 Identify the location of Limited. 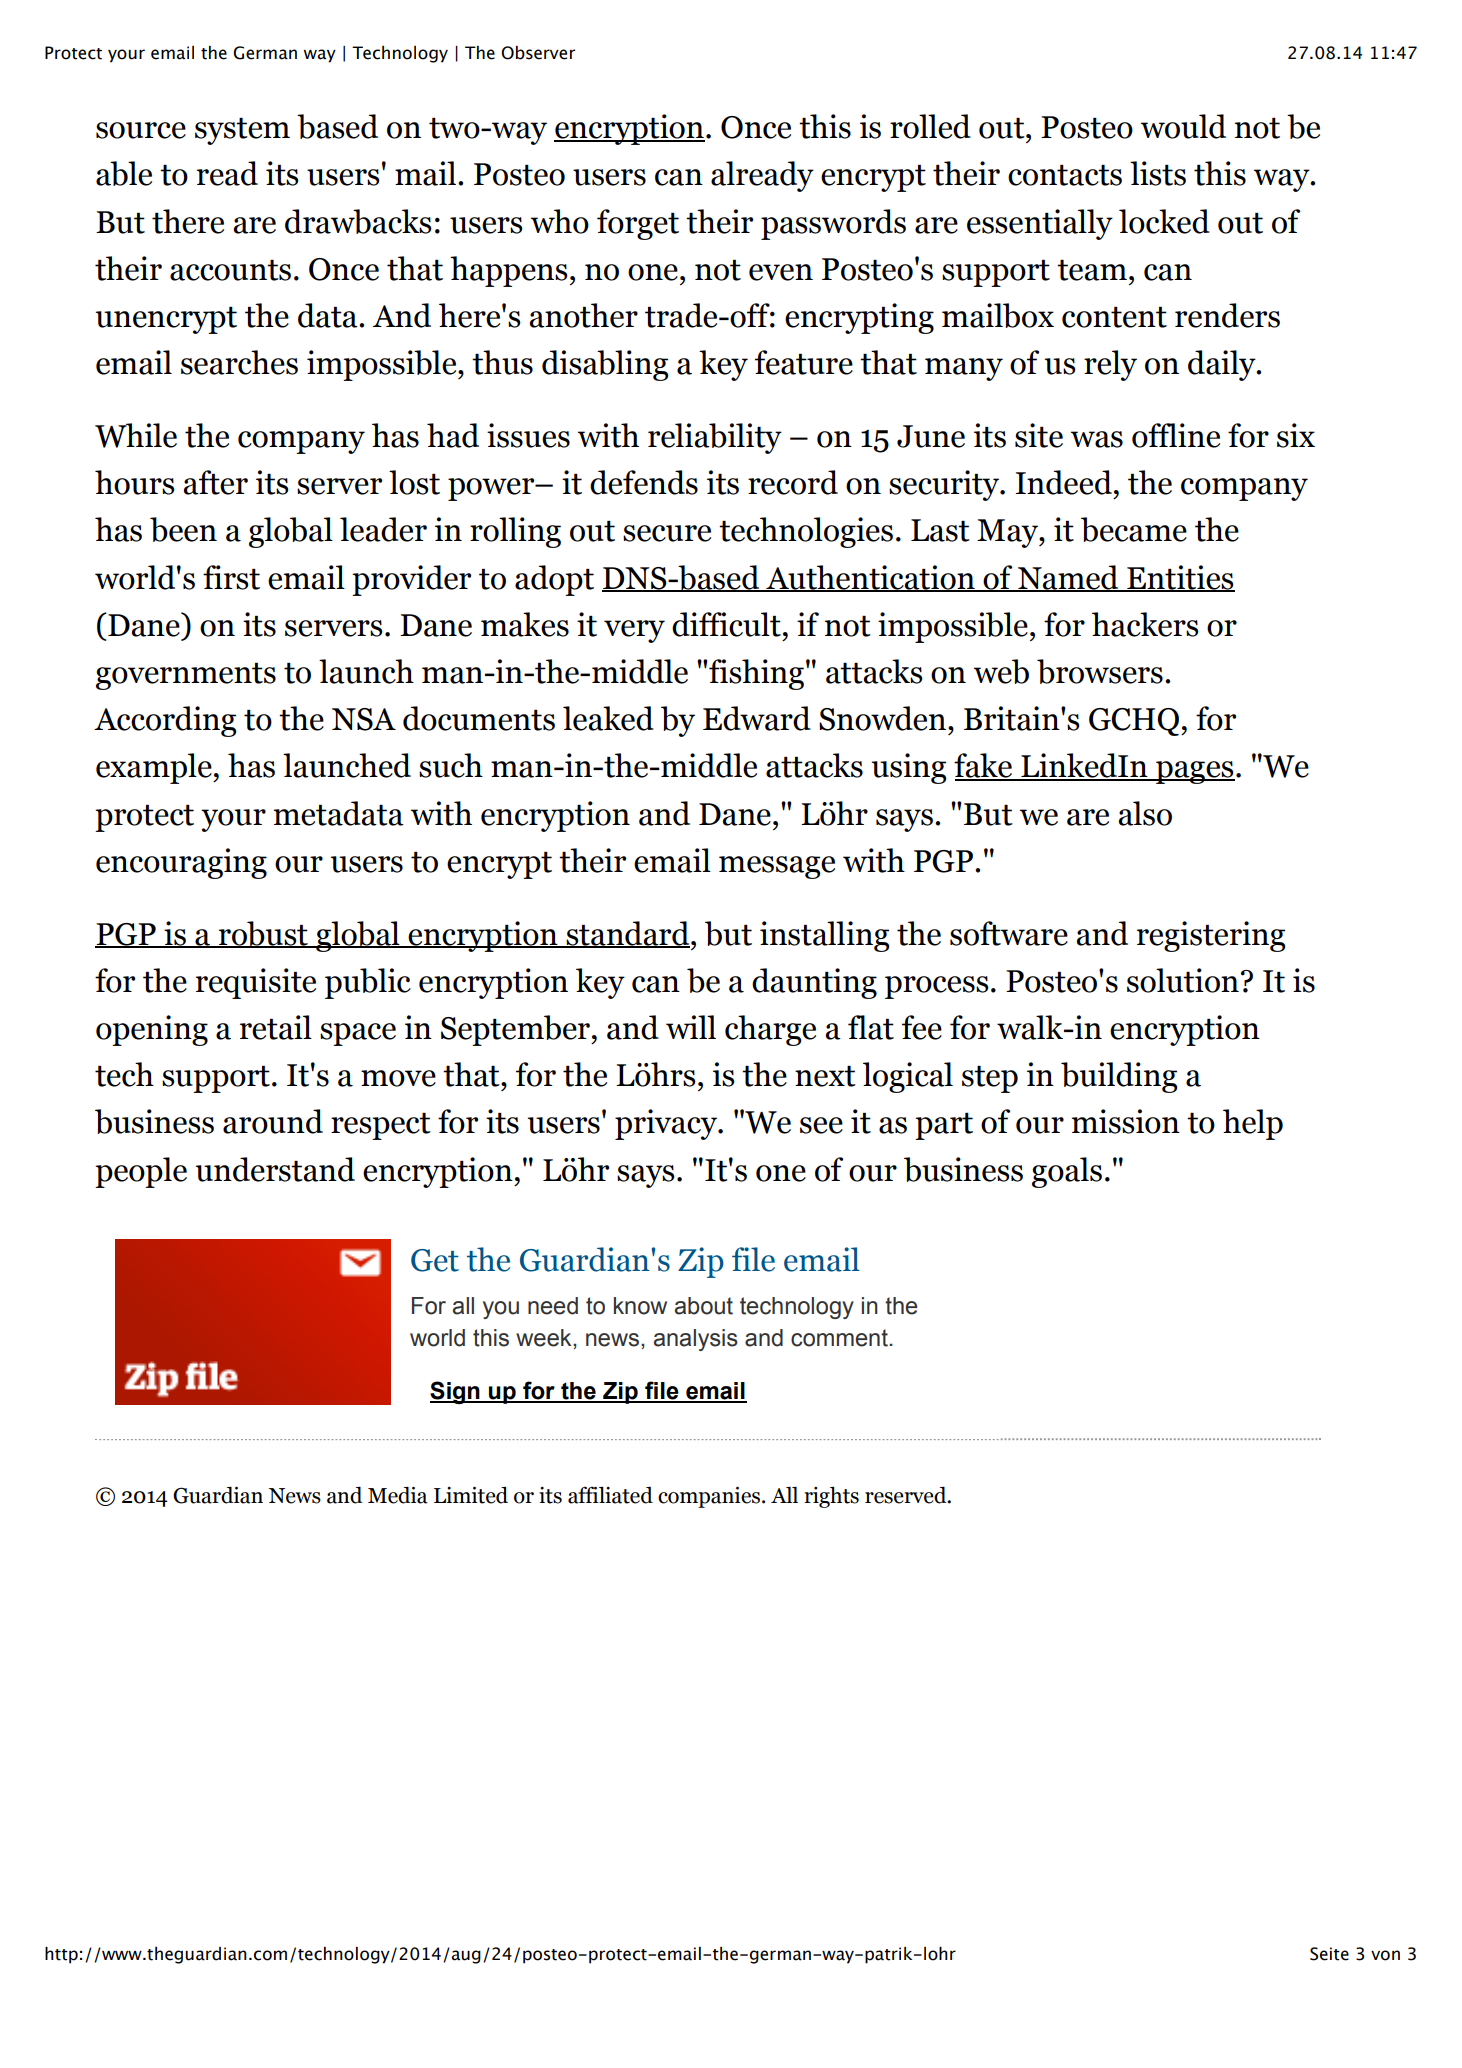
(471, 1495).
